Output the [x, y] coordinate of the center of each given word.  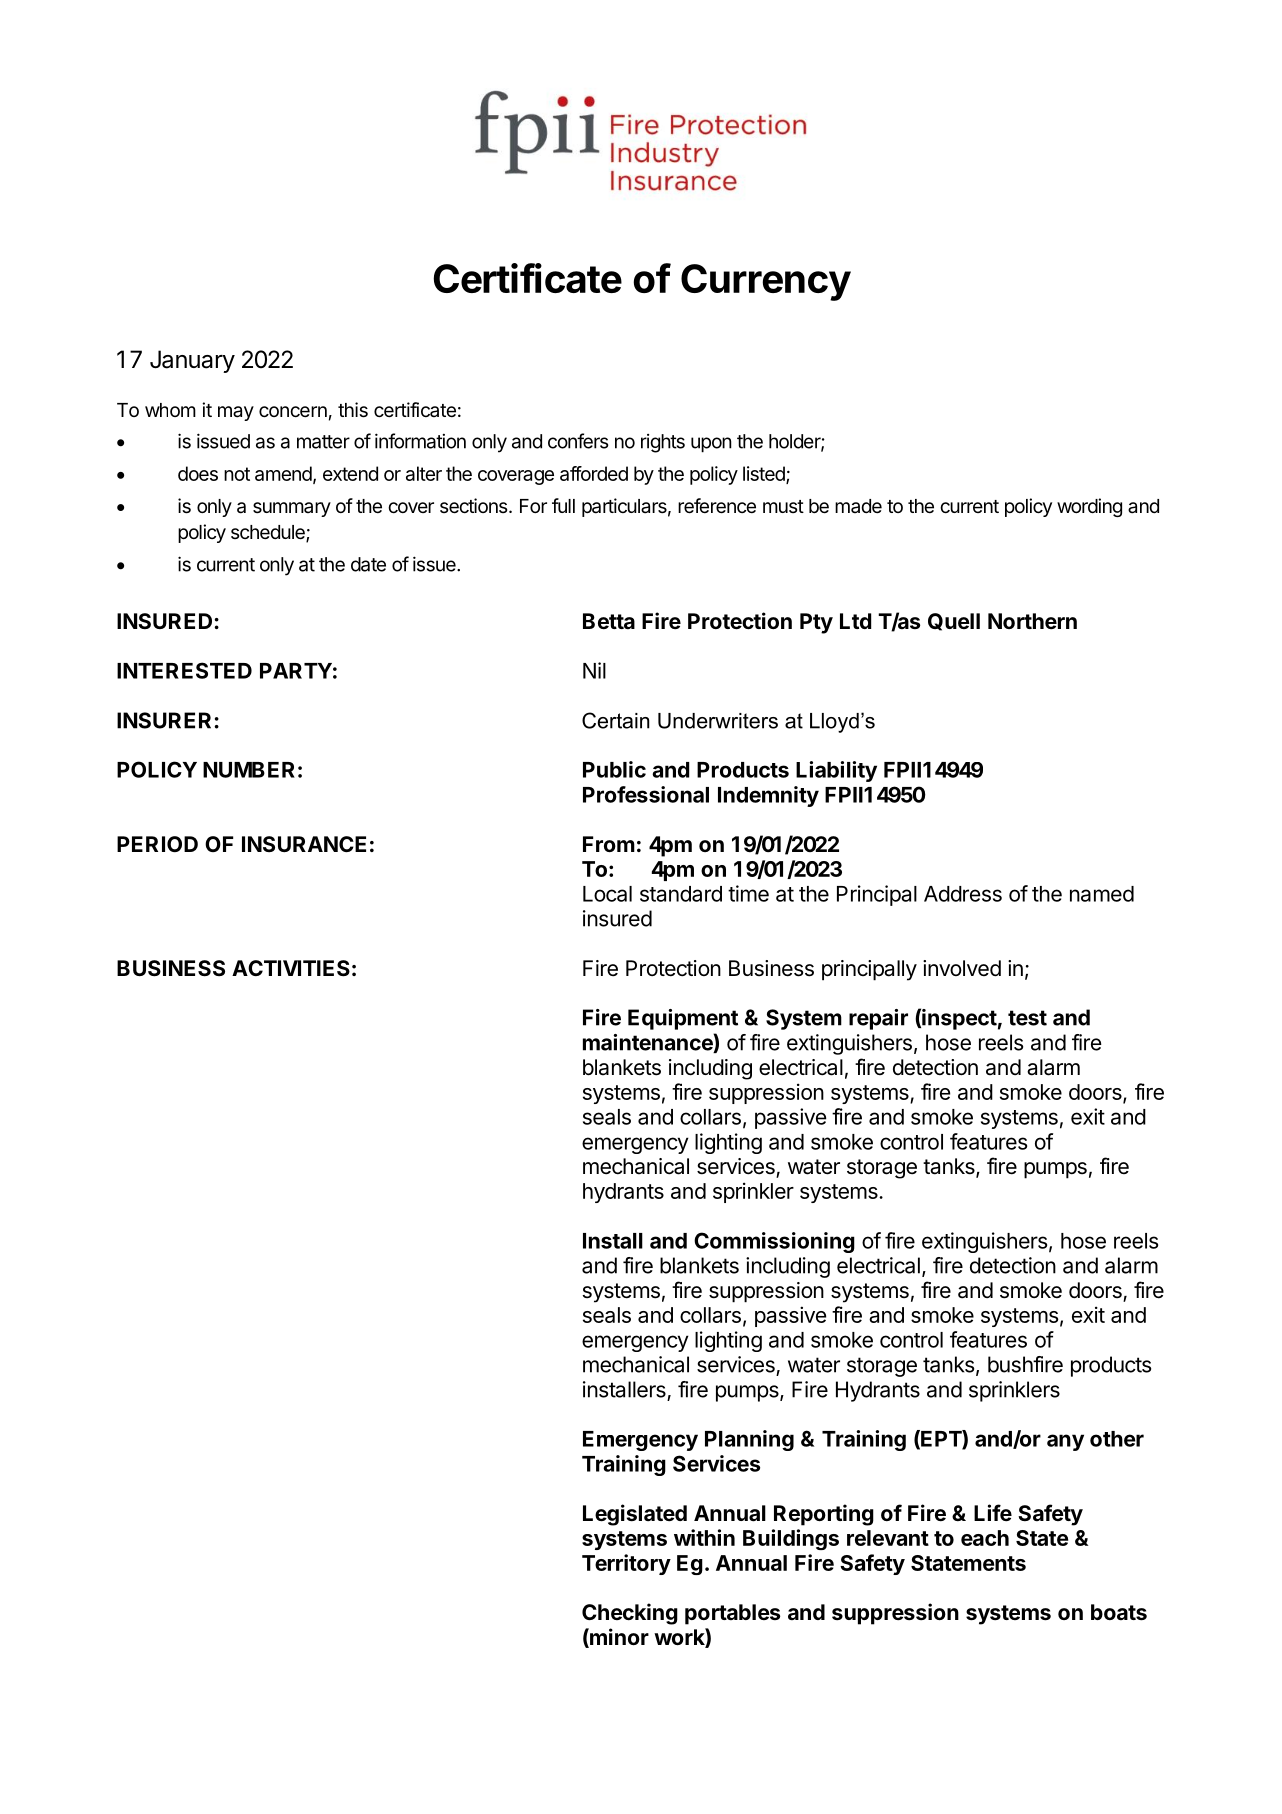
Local [607, 894]
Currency [766, 282]
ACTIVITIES [291, 968]
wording [1089, 507]
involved [962, 968]
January [192, 361]
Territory [626, 1564]
